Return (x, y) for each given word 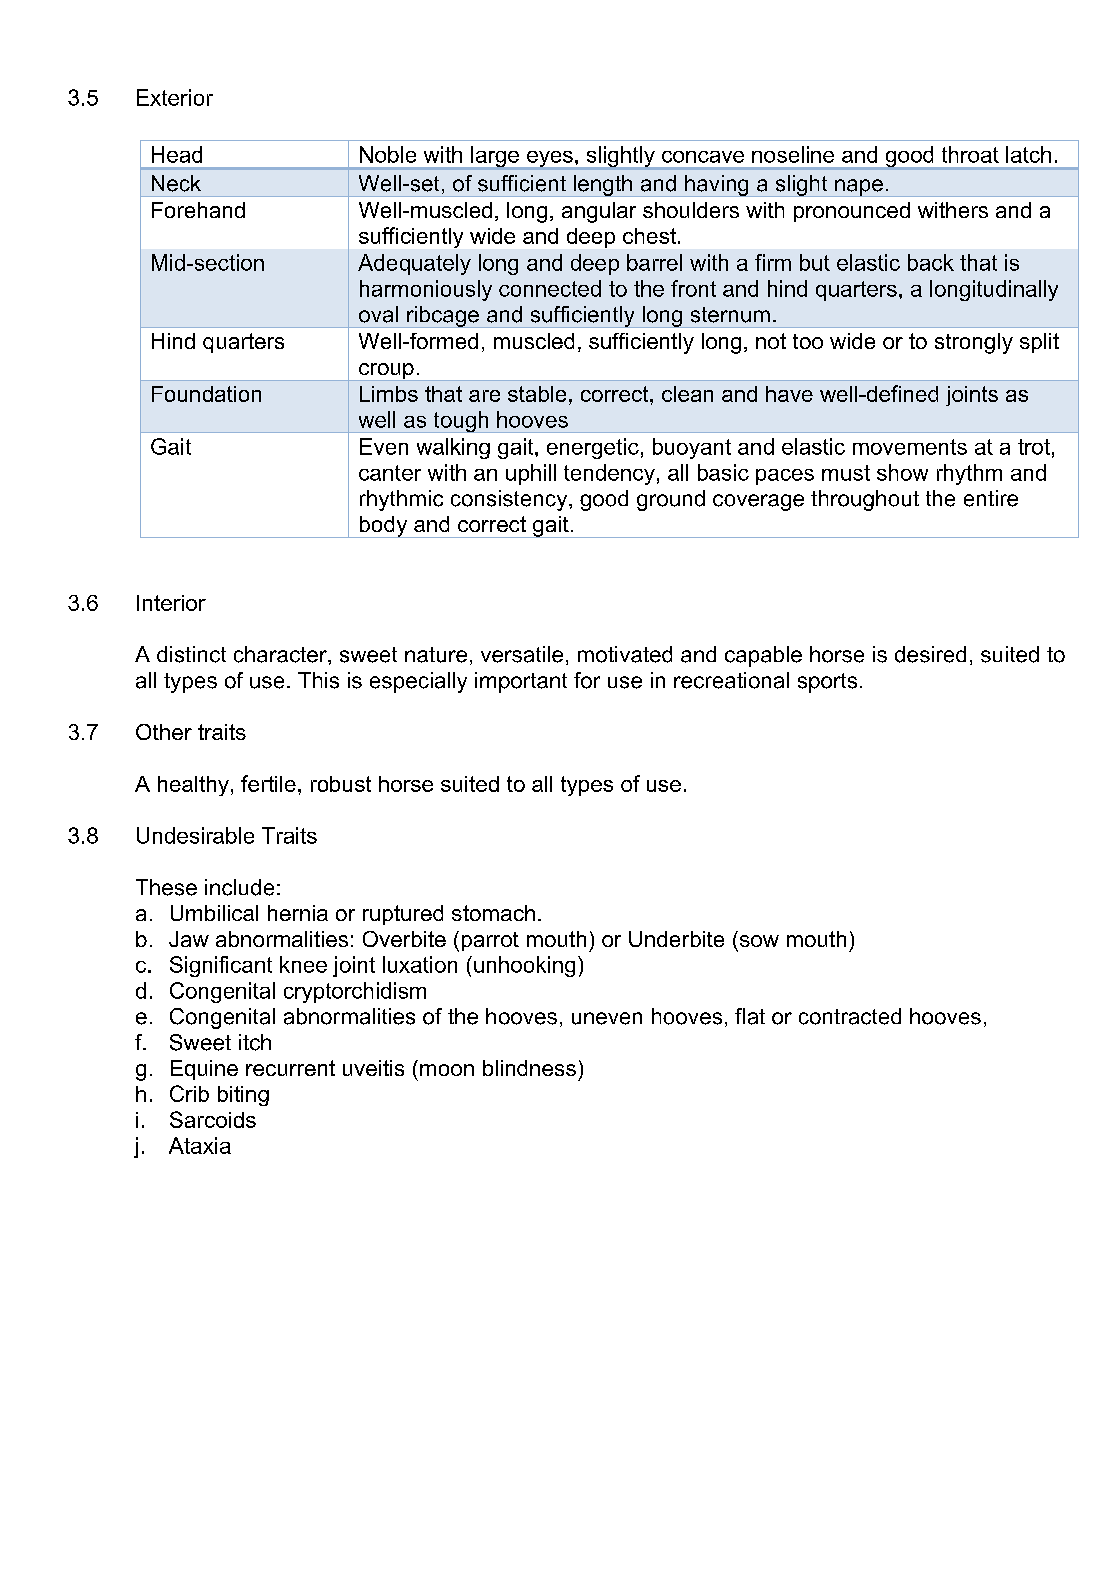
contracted (850, 1016)
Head (177, 154)
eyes (550, 160)
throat (970, 154)
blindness (529, 1068)
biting (243, 1096)
